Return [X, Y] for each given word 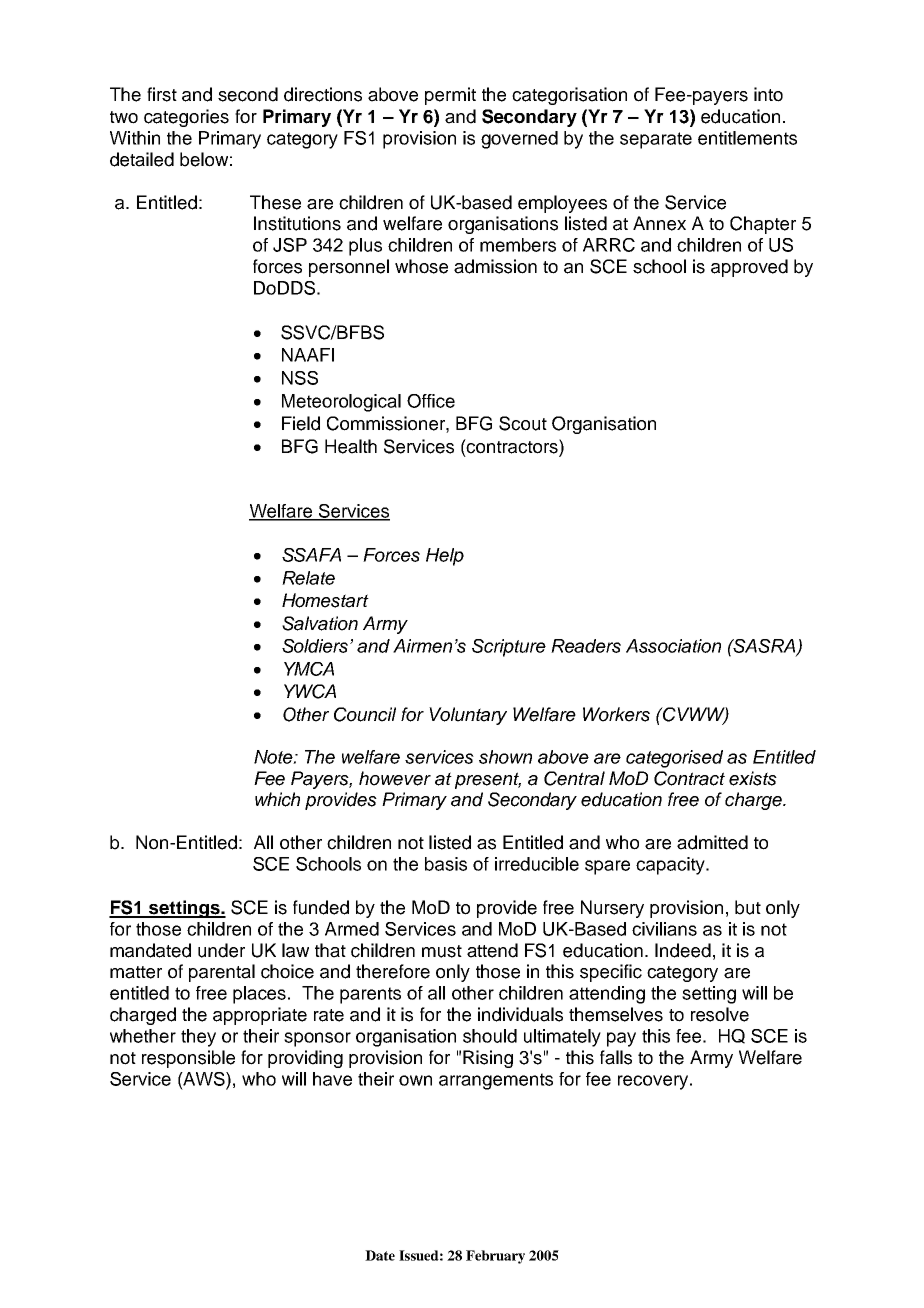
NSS [300, 378]
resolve [720, 1014]
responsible [188, 1059]
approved [749, 268]
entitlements [747, 138]
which [277, 799]
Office [431, 401]
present [488, 780]
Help [445, 557]
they [198, 1038]
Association [673, 646]
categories [186, 118]
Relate [308, 578]
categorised [674, 759]
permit [450, 96]
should [490, 1036]
